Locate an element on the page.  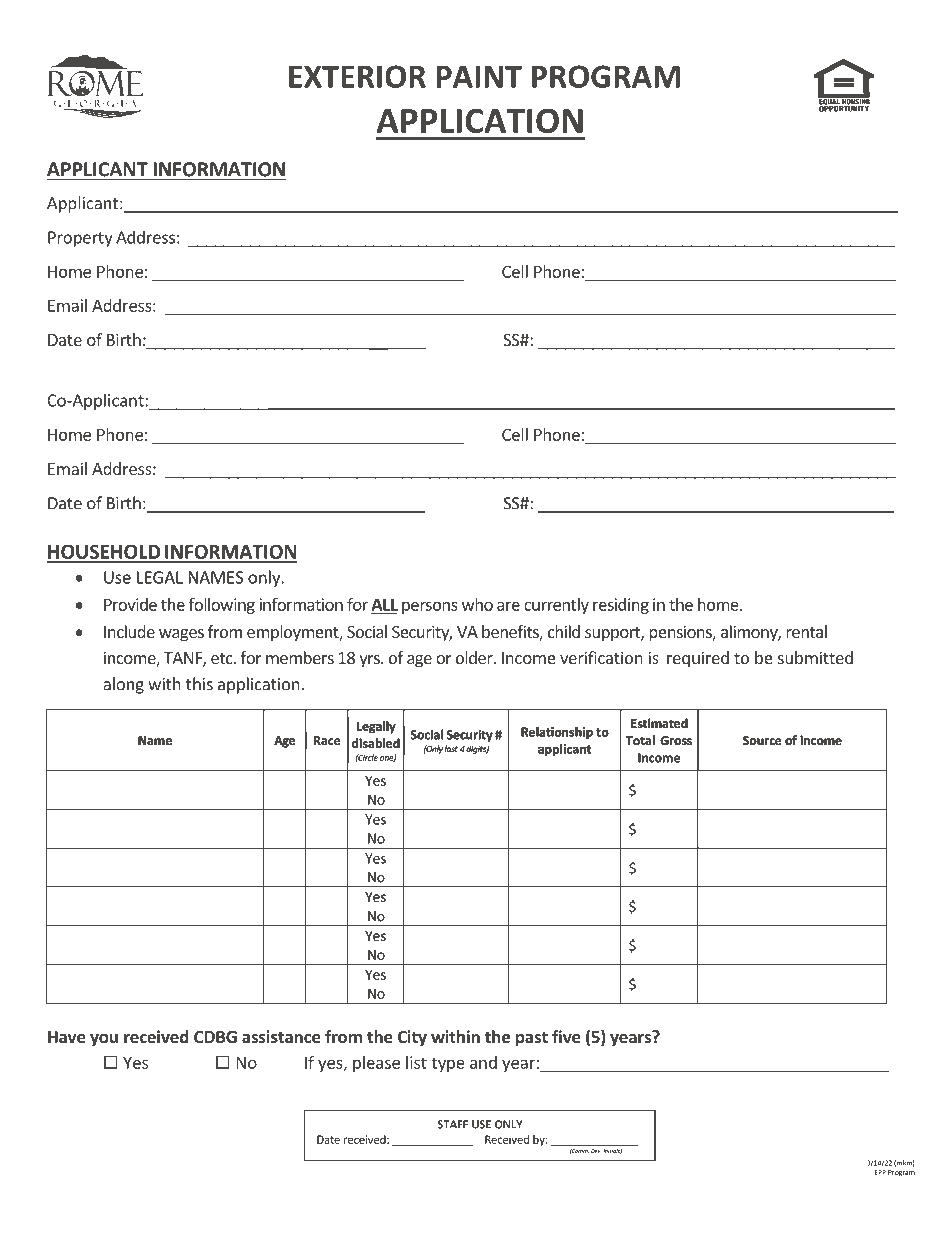
EXTERIOR is located at coordinates (357, 76).
